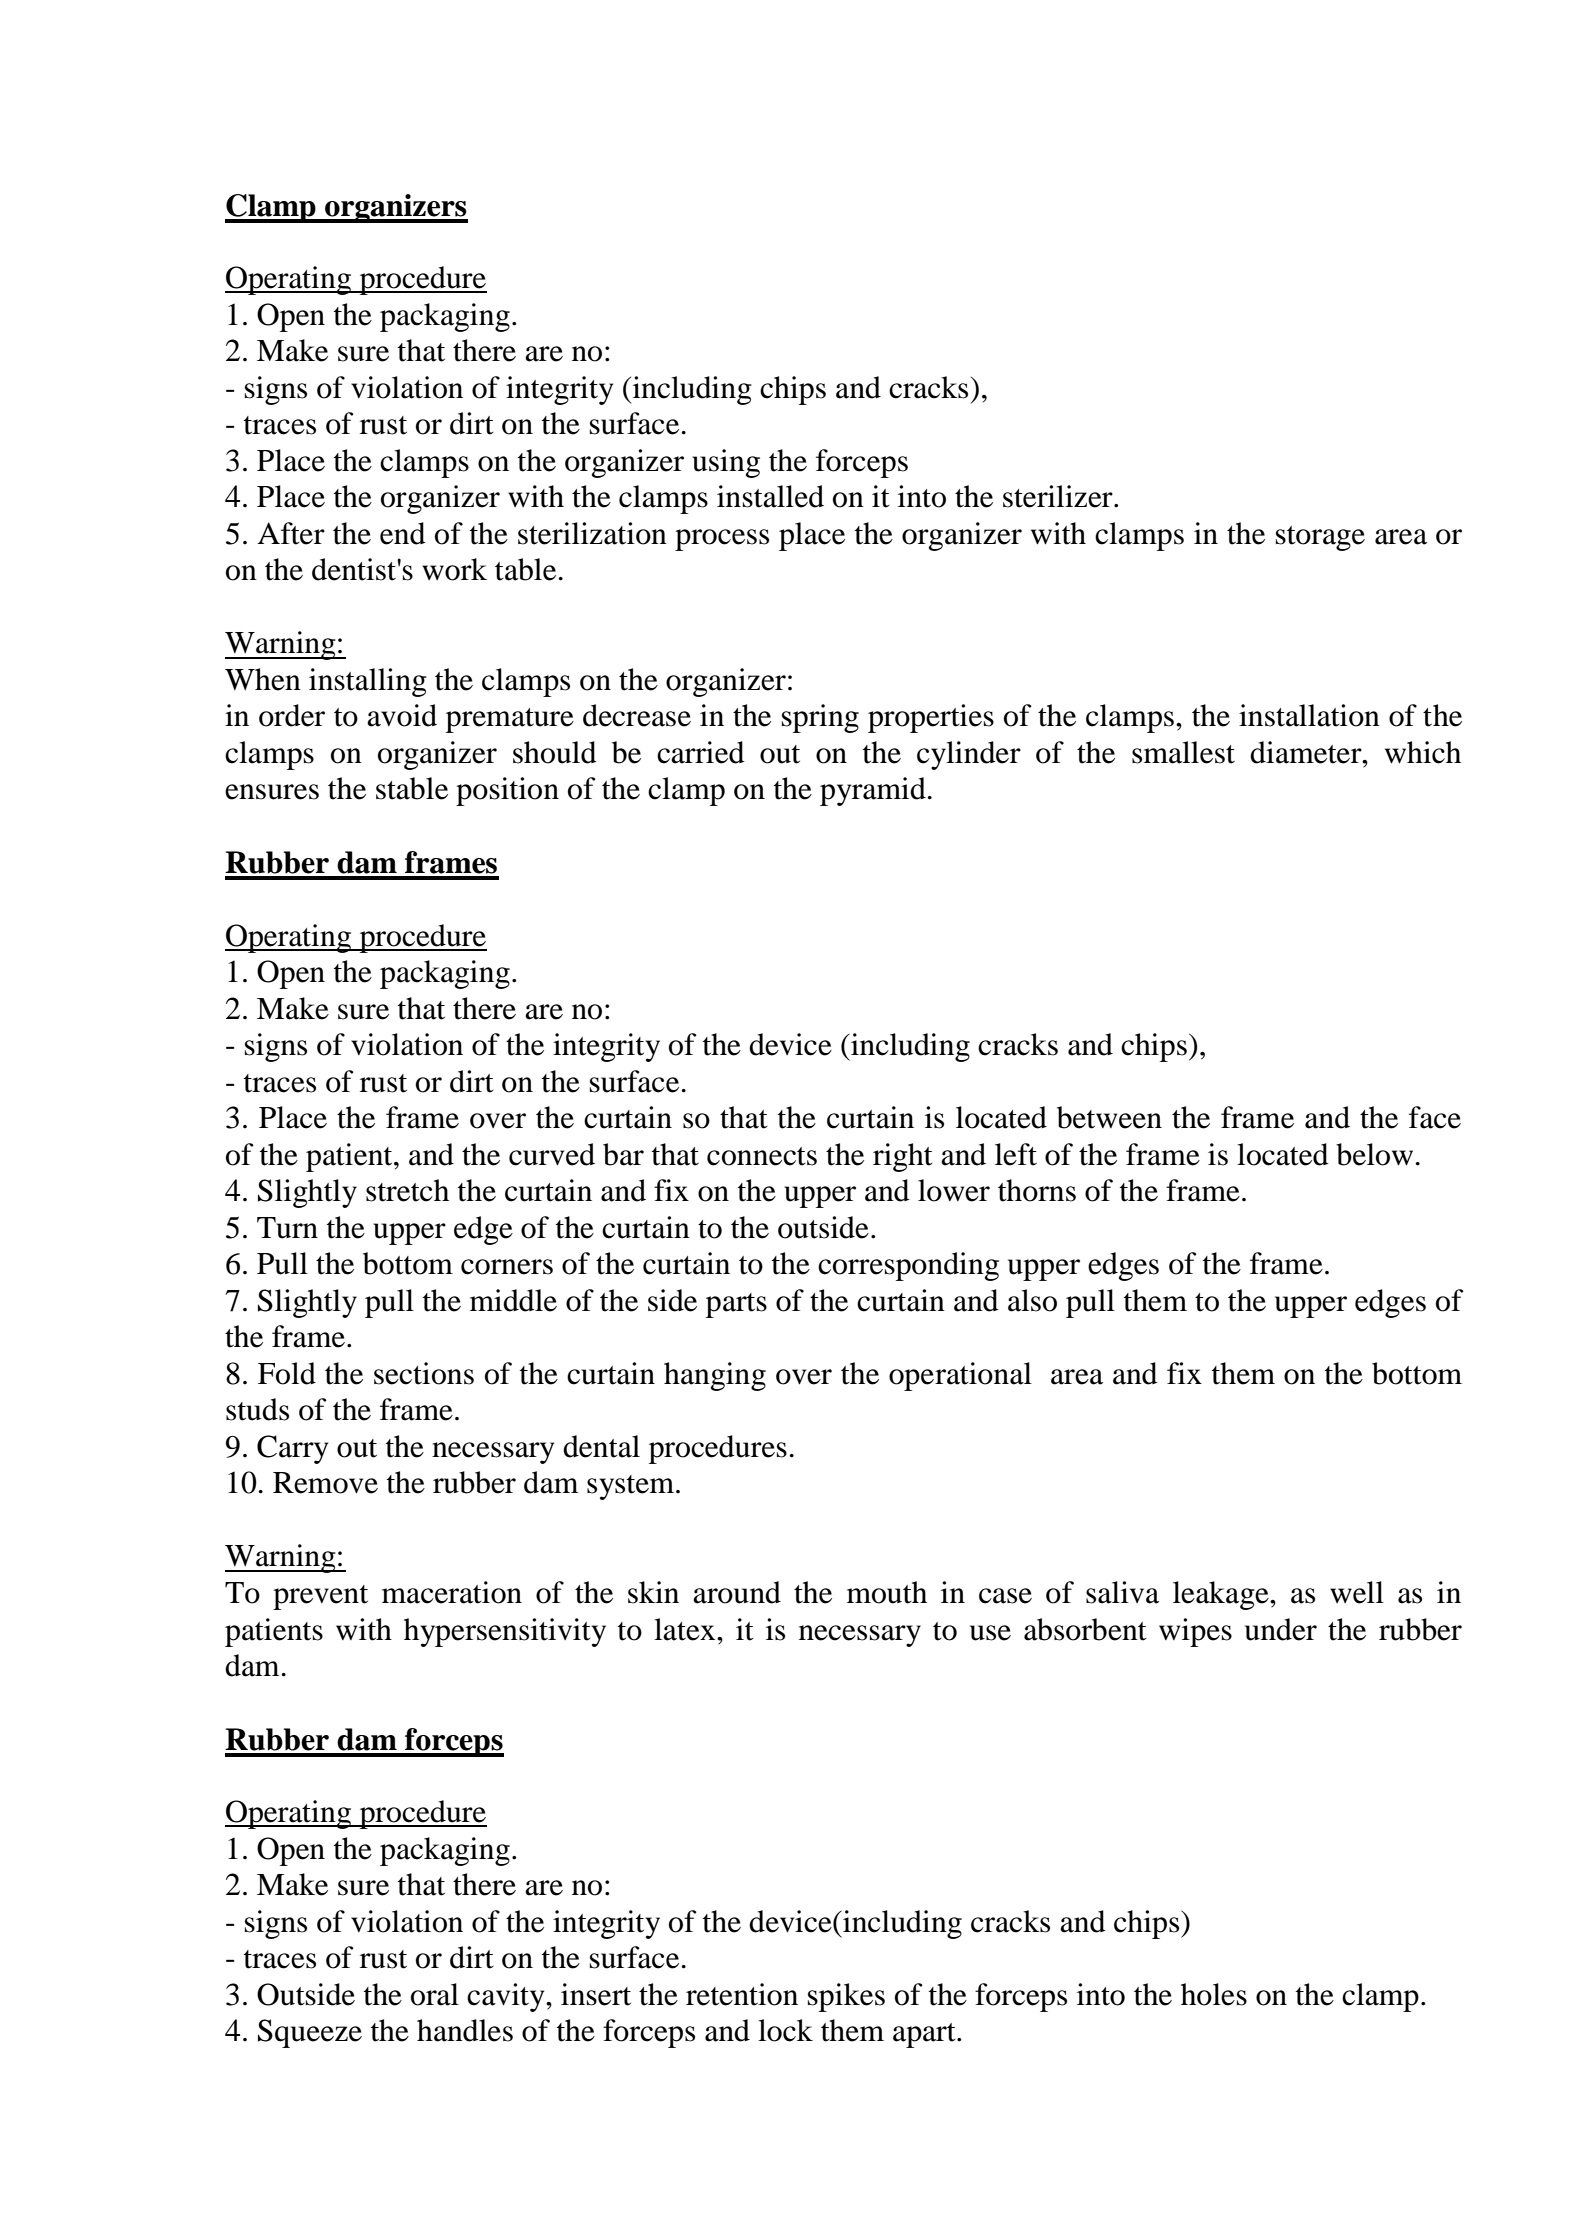  I want to click on storage, so click(1320, 538).
